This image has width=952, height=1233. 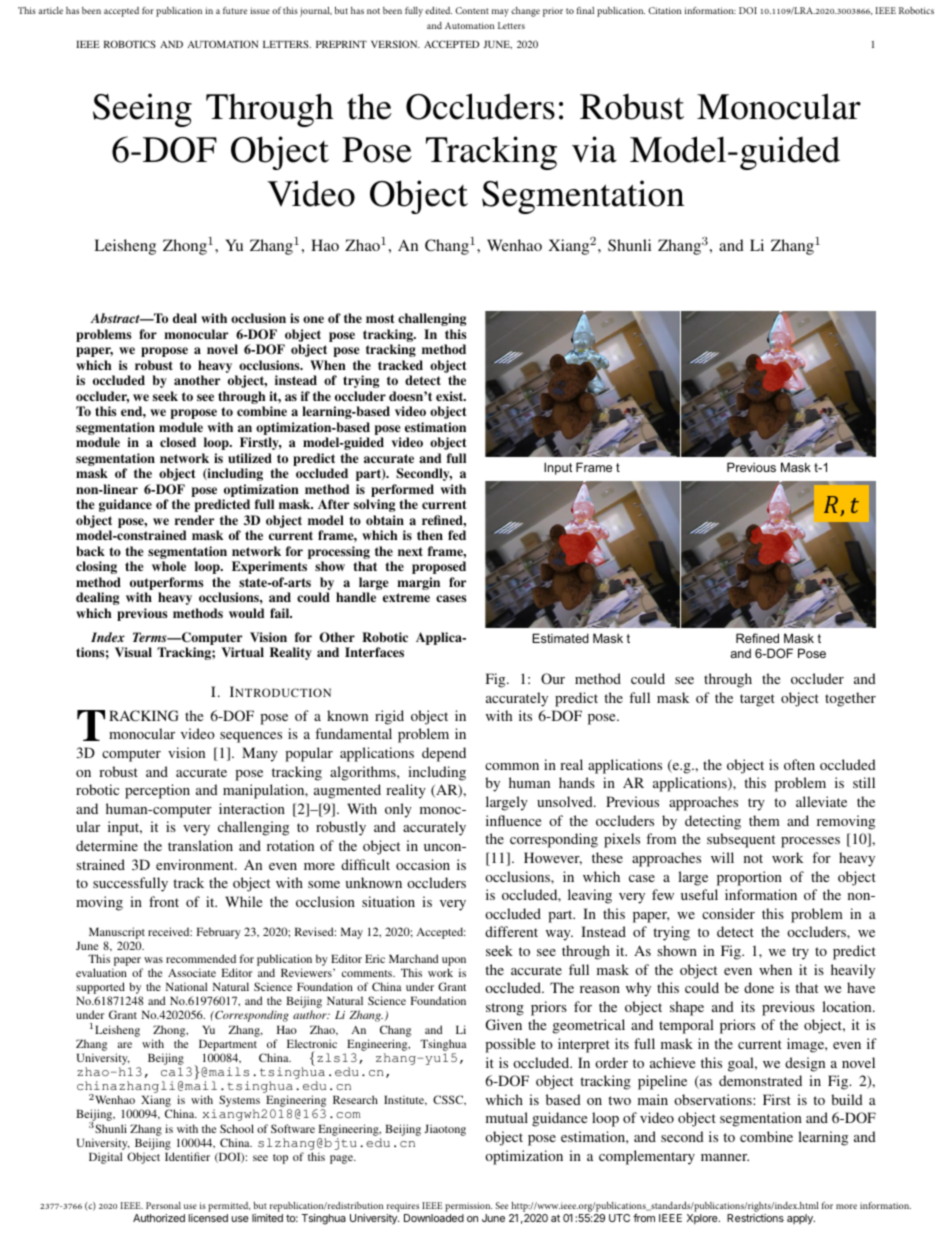 I want to click on Citation, so click(x=665, y=10).
